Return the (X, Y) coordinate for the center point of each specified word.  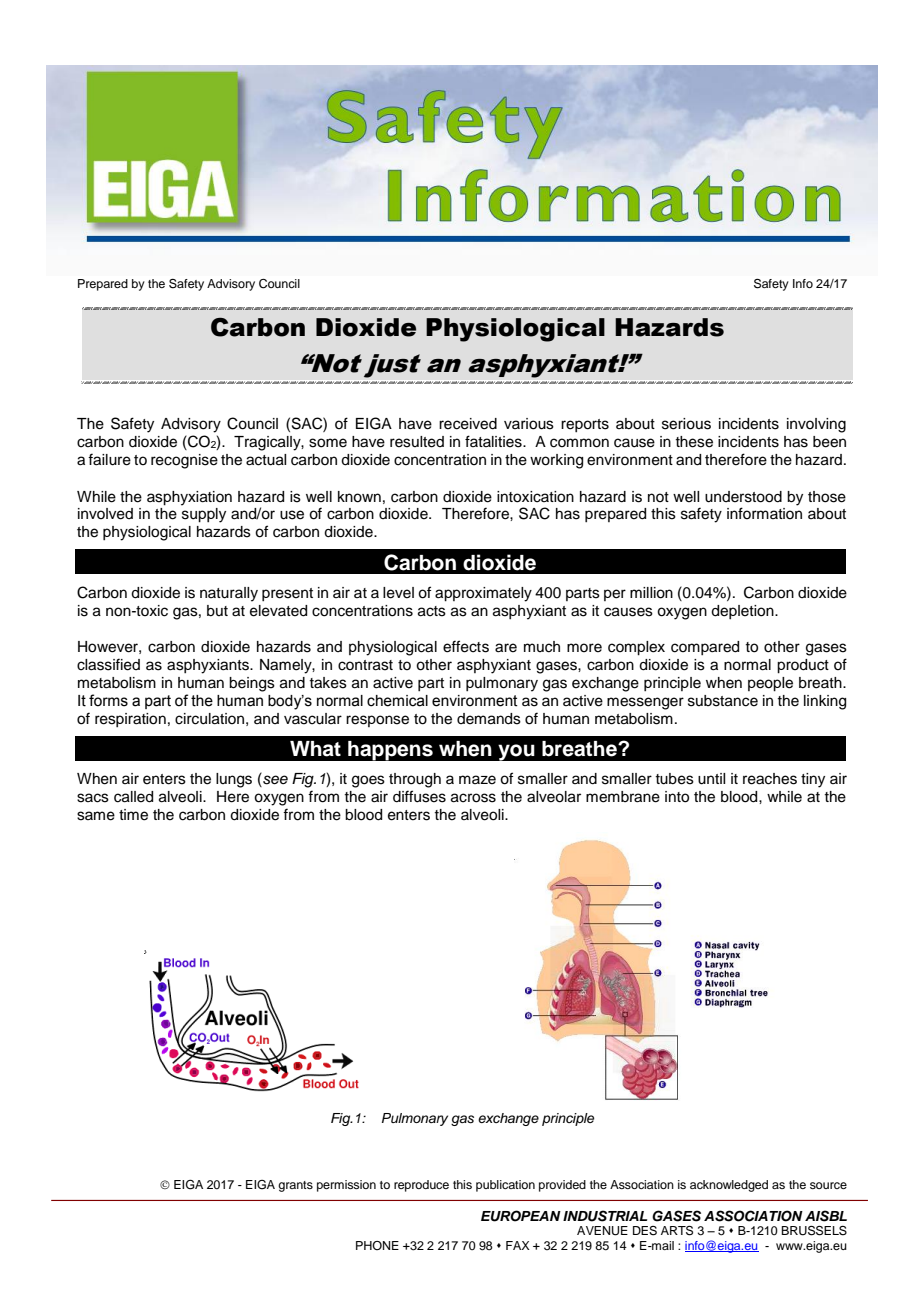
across (473, 798)
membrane (623, 797)
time (133, 815)
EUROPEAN (521, 1216)
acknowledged (729, 1186)
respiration (130, 720)
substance (723, 701)
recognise (184, 461)
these (694, 442)
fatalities (494, 441)
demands (489, 719)
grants (295, 1186)
